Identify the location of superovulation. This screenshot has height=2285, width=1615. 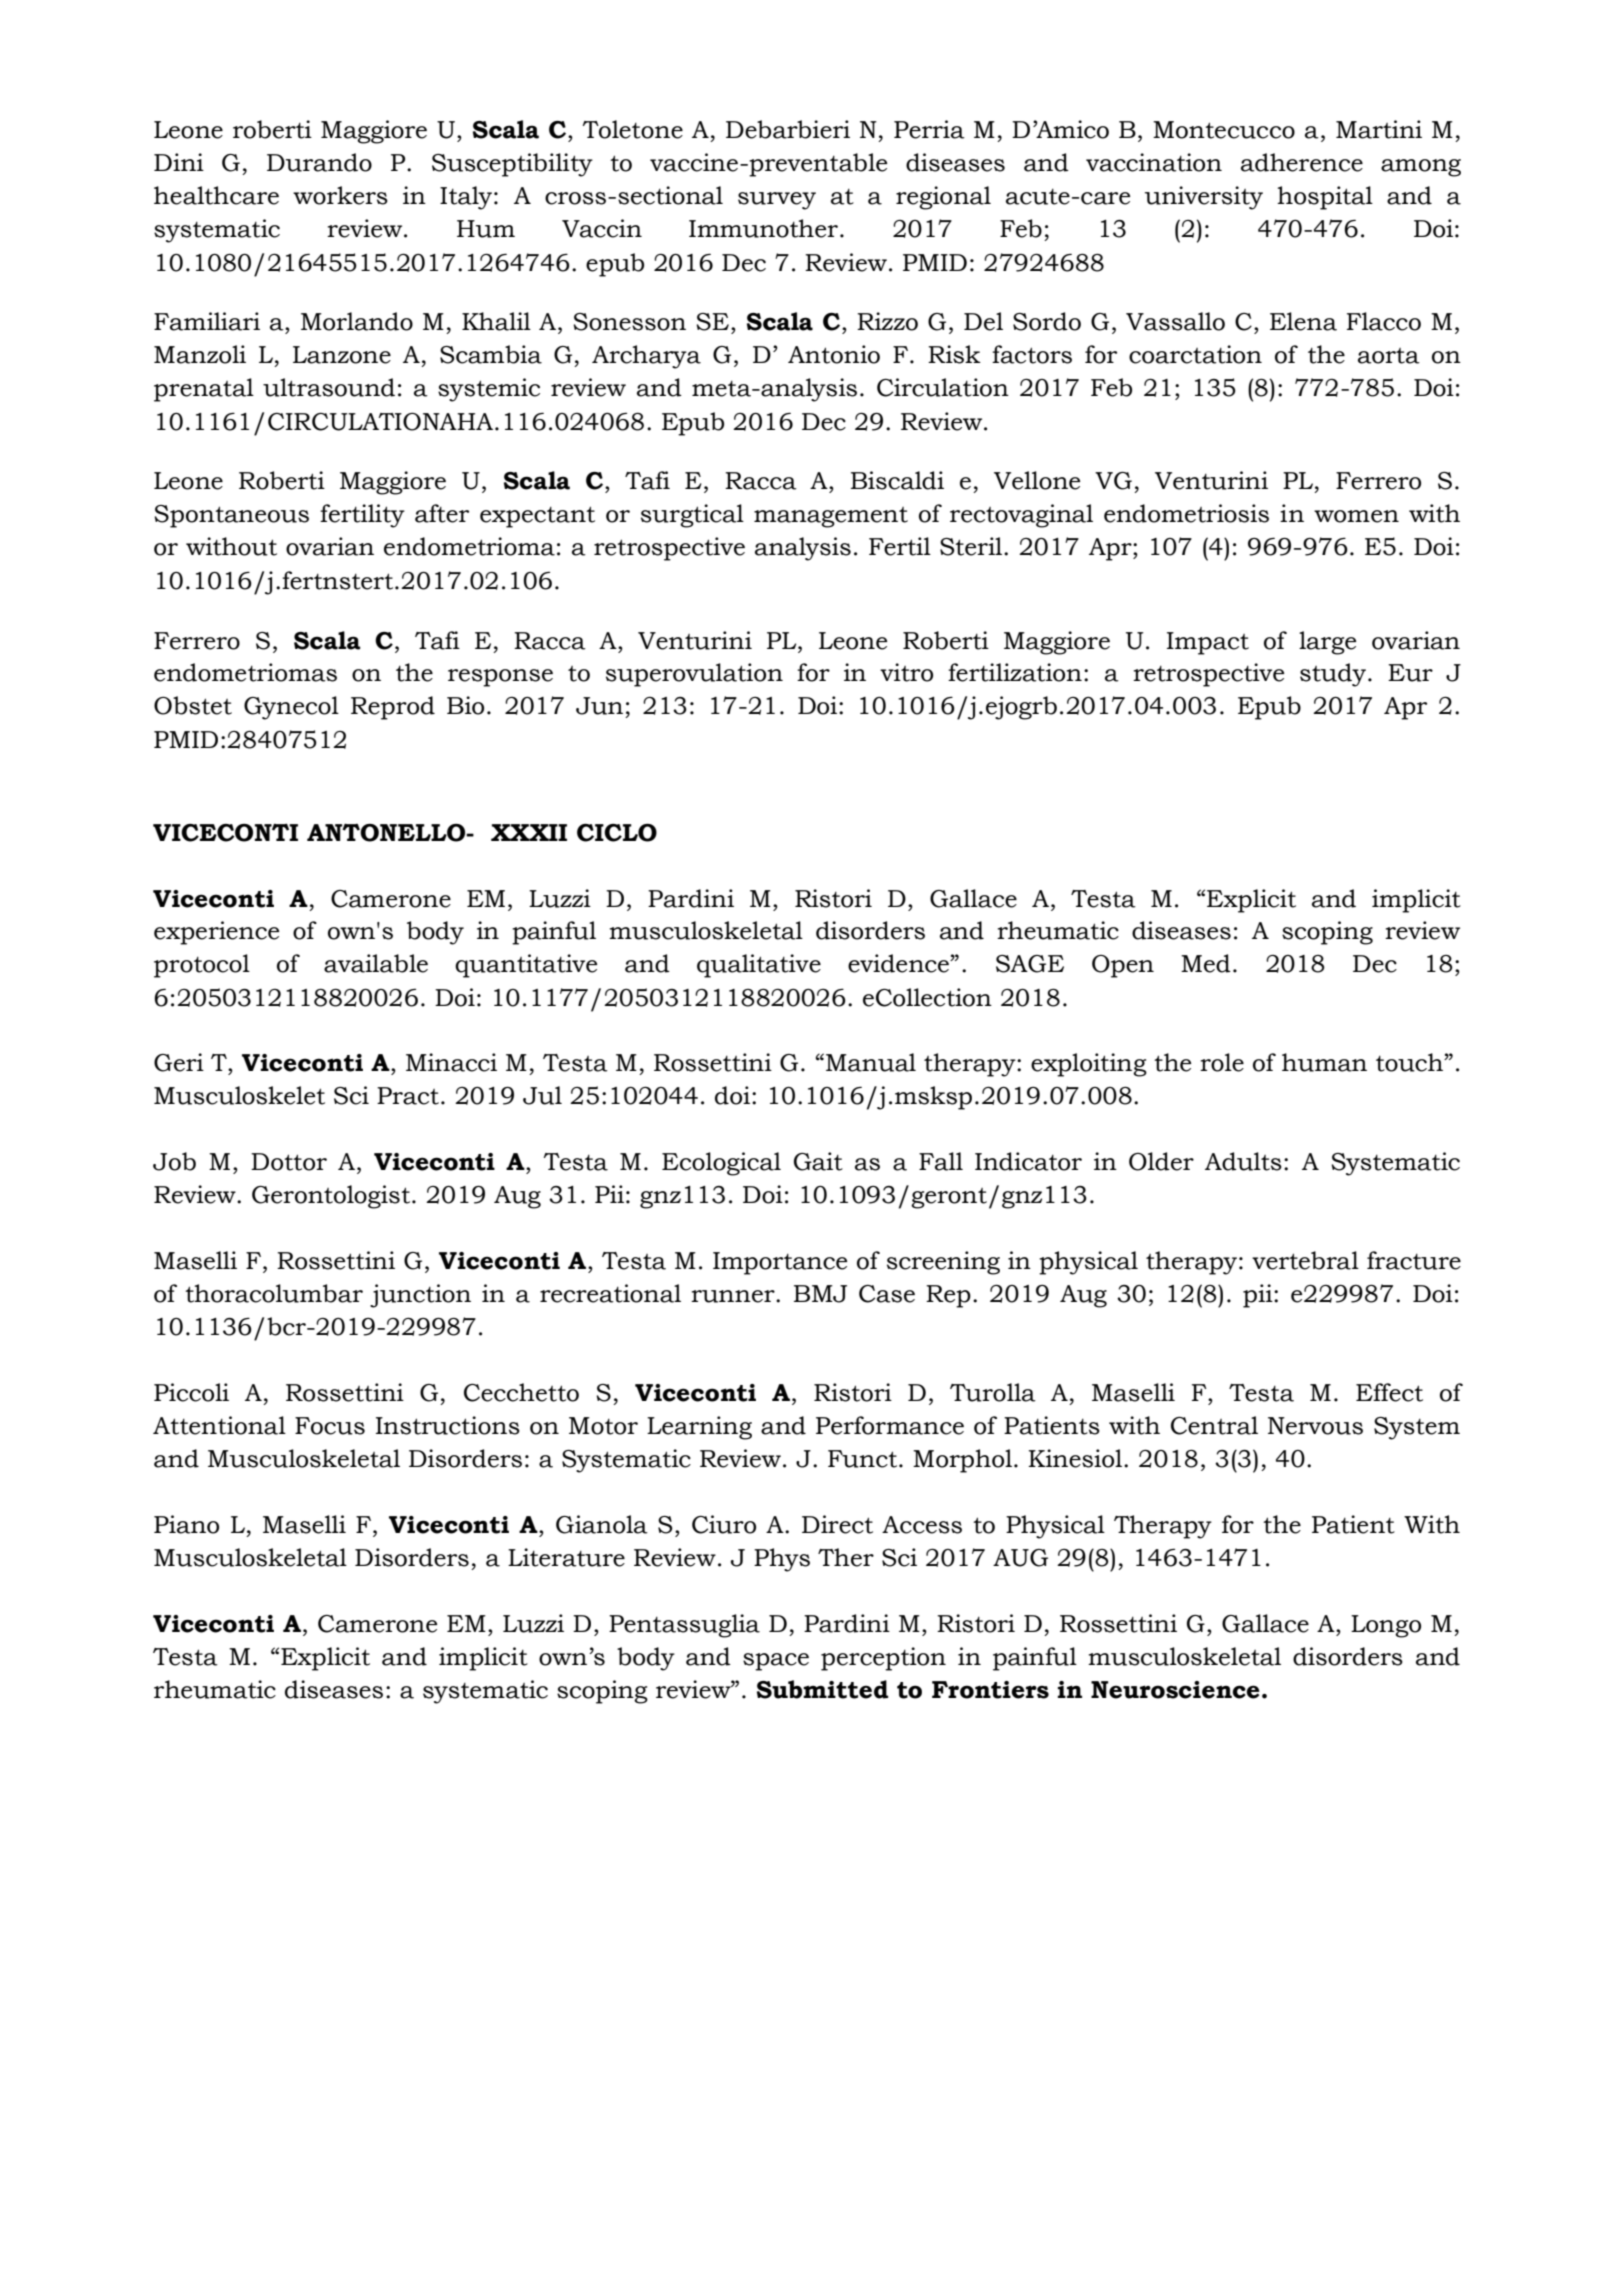
(694, 675).
